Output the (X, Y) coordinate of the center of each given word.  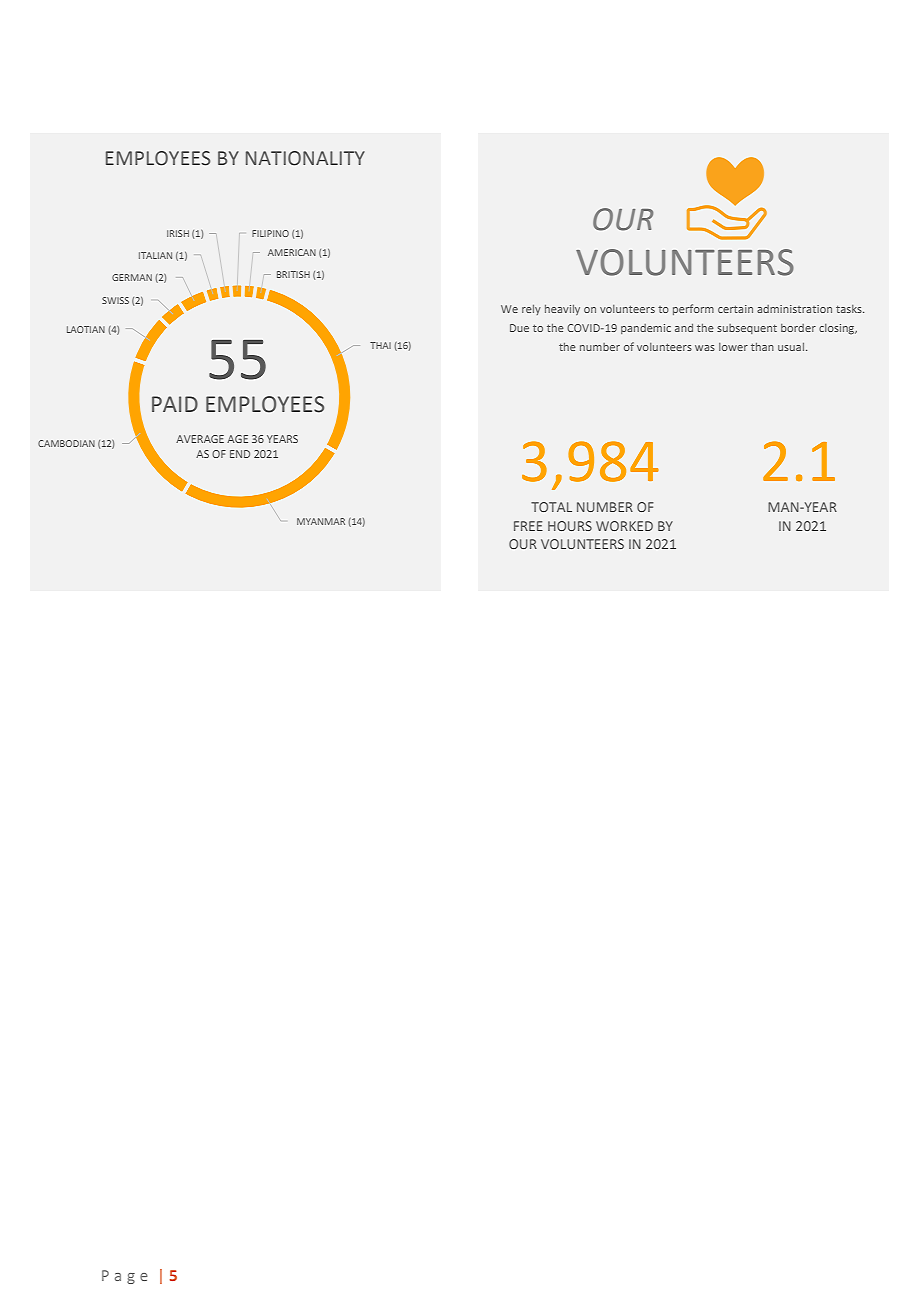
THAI (380, 345)
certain (735, 309)
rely (531, 310)
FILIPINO (270, 233)
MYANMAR (321, 521)
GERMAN (132, 277)
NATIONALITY (305, 158)
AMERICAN (292, 252)
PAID (175, 404)
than (762, 347)
